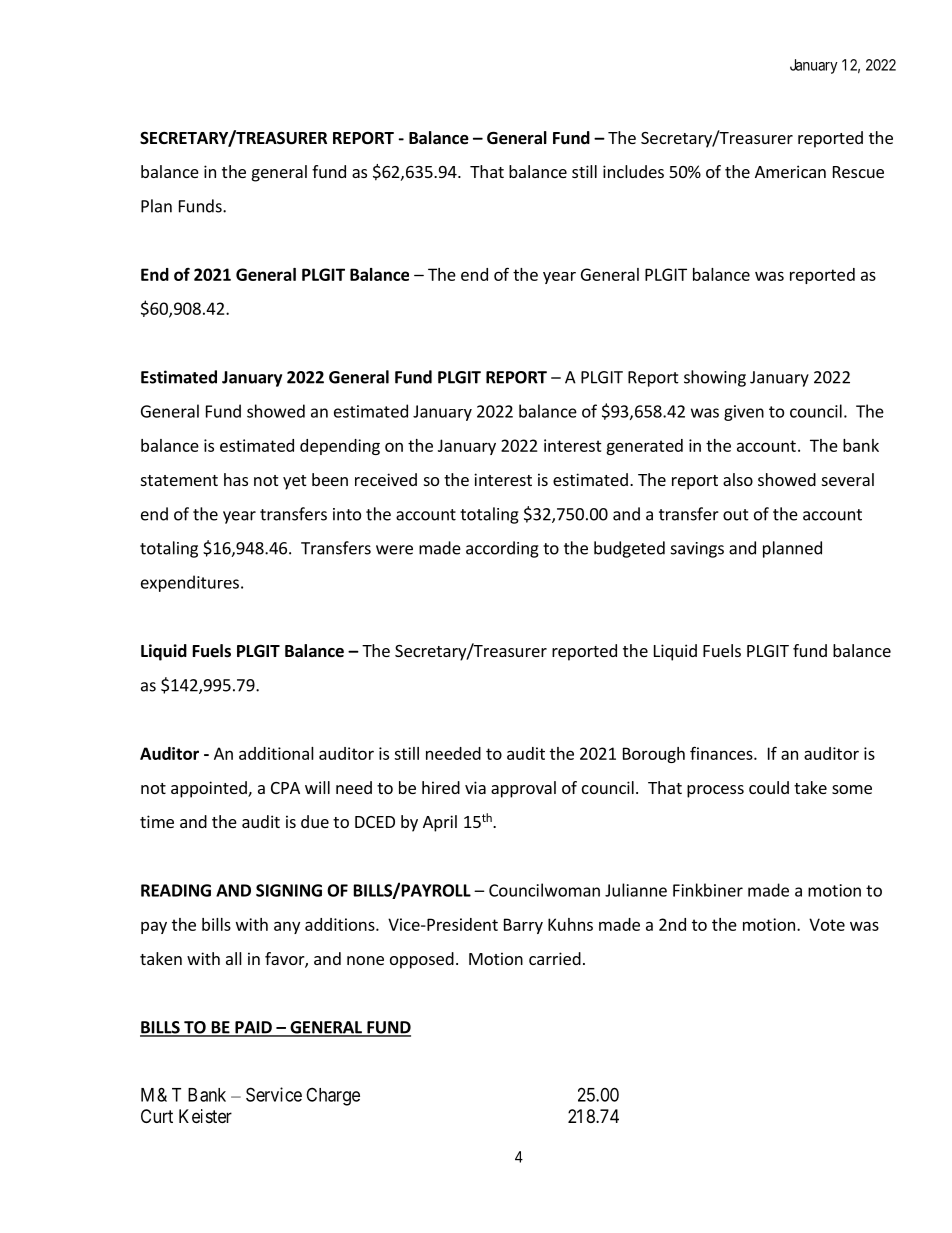 The width and height of the document is (952, 1233). I want to click on according, so click(502, 549).
